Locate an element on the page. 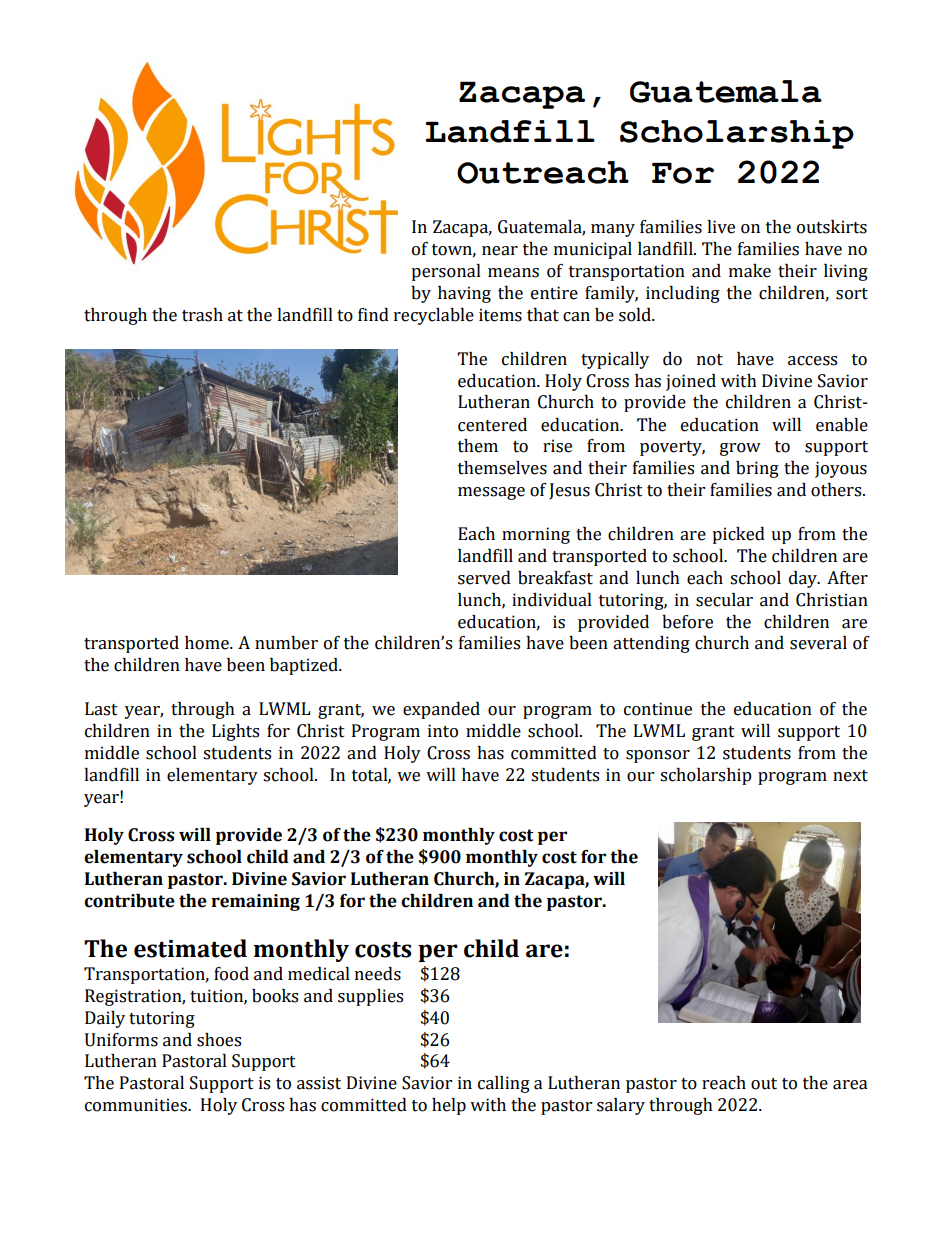  home is located at coordinates (208, 643).
